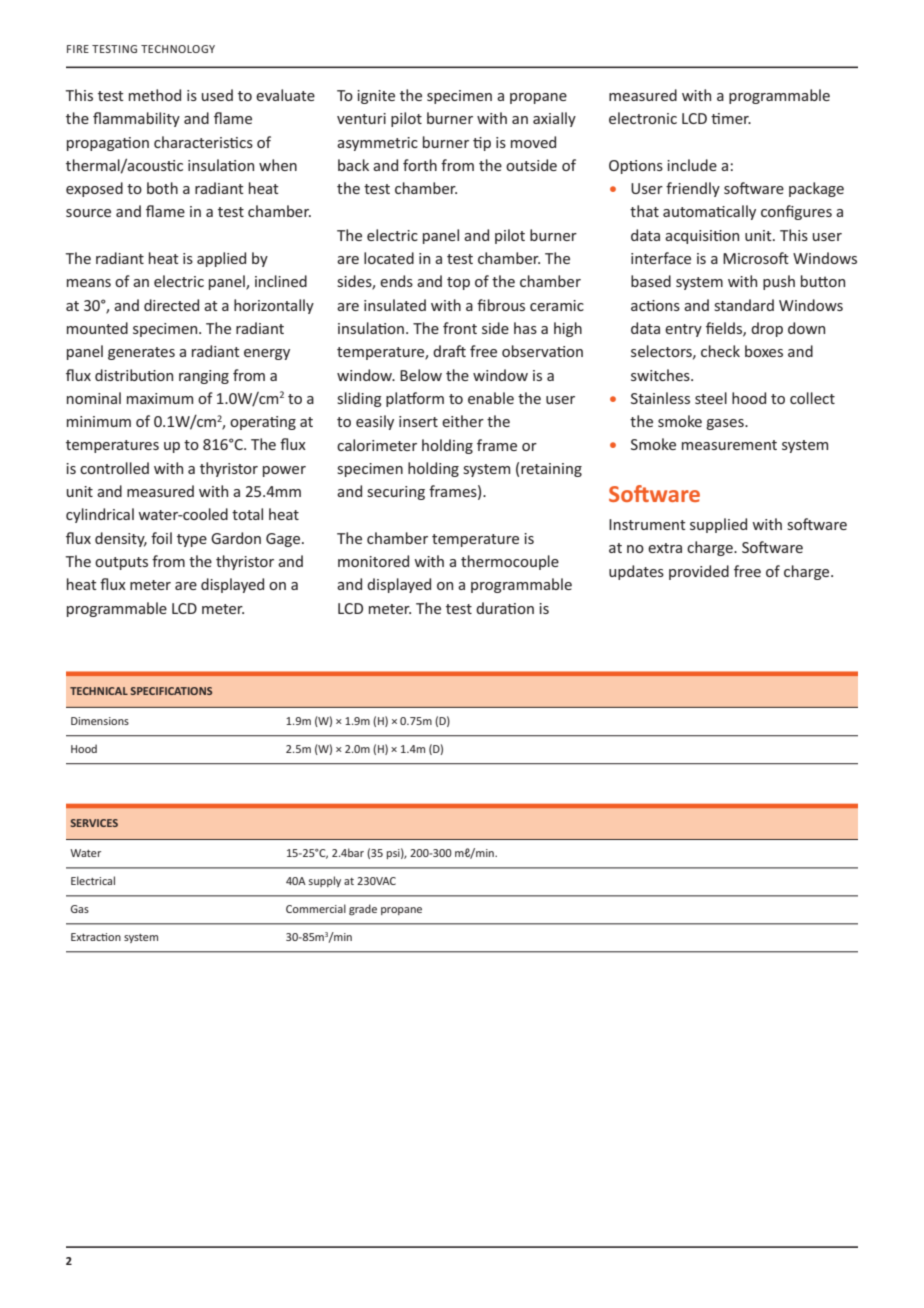 This screenshot has width=924, height=1308. I want to click on check, so click(720, 351).
